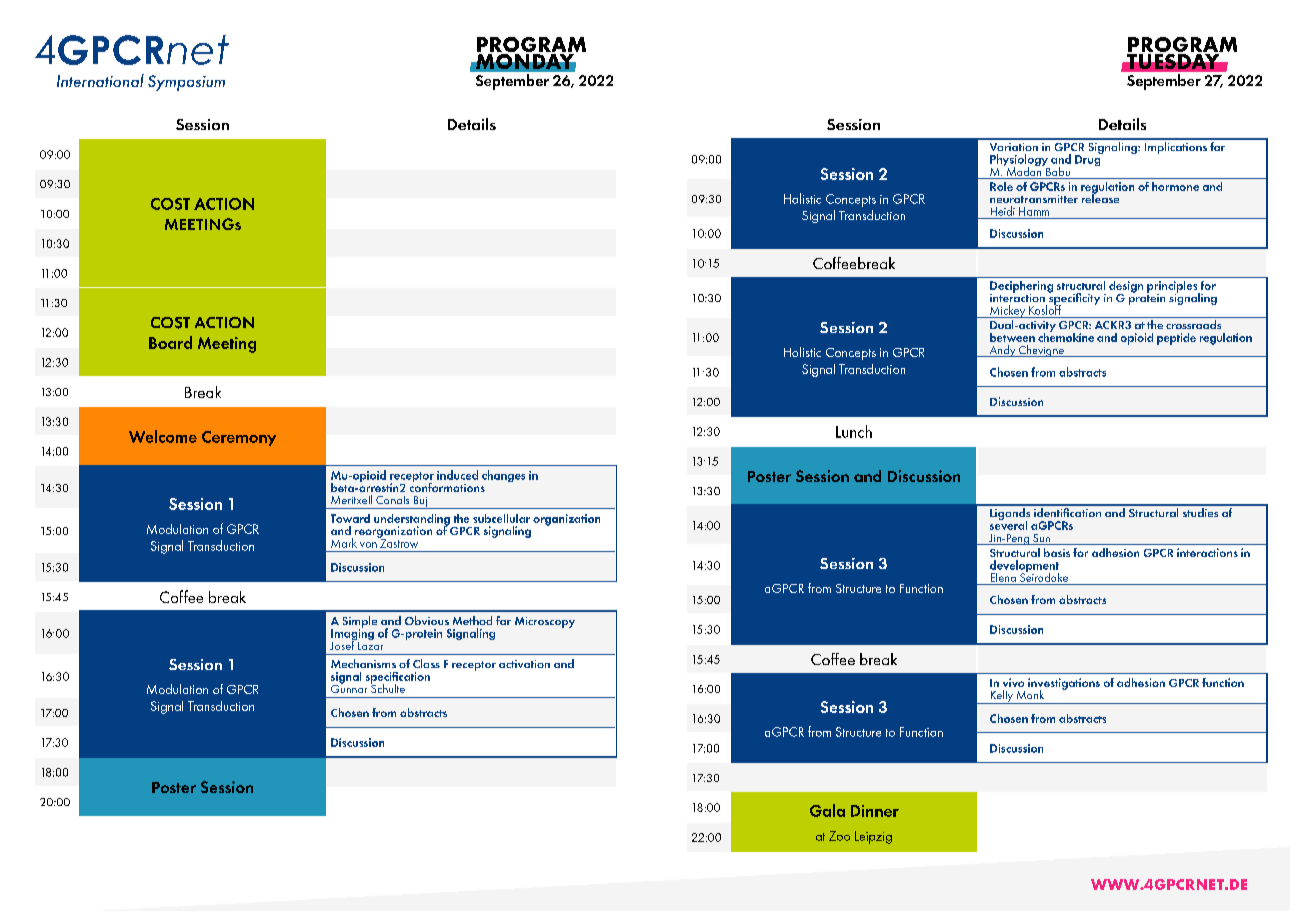 This image has height=924, width=1303. I want to click on specification, so click(398, 679).
